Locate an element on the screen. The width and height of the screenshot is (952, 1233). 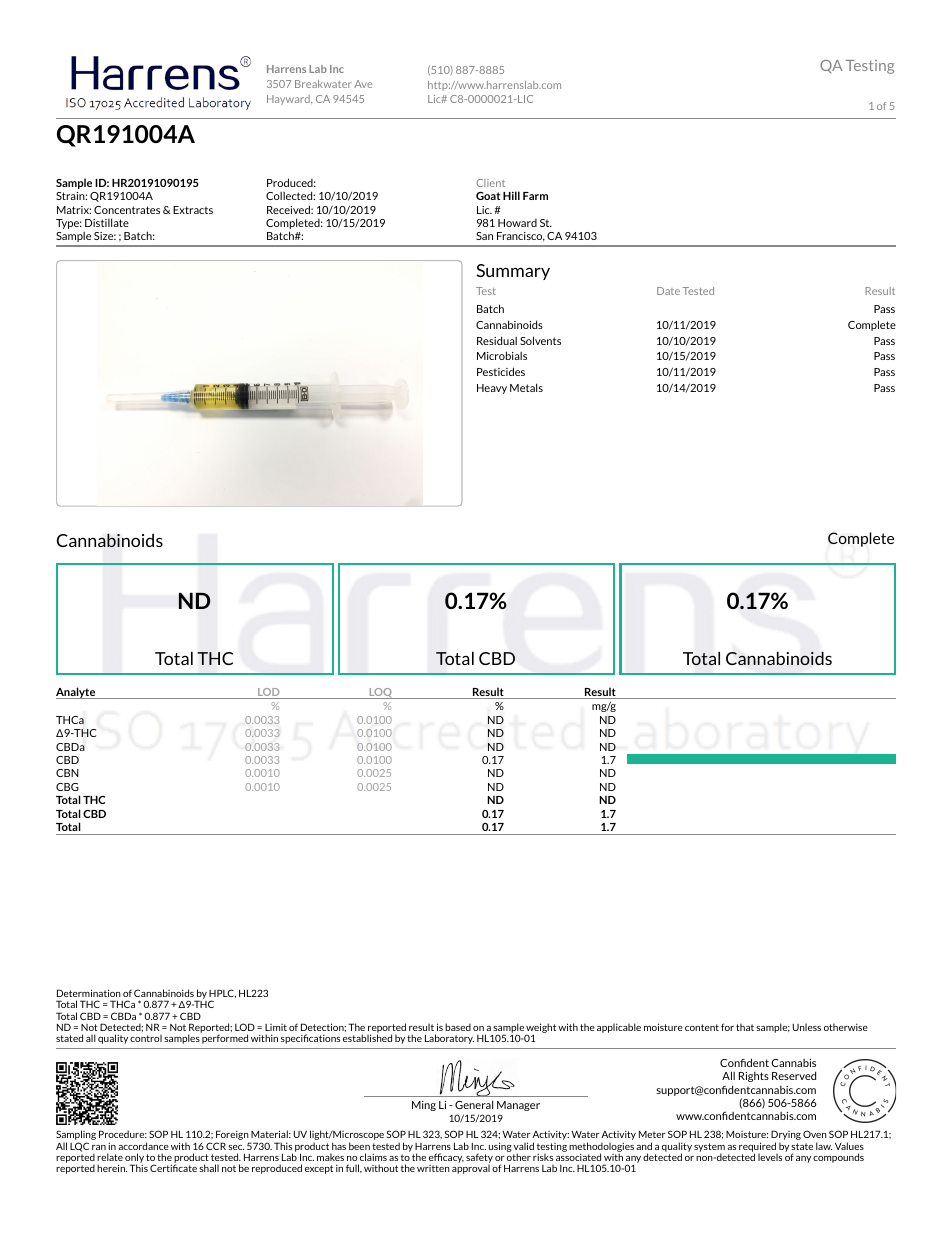
required is located at coordinates (758, 1148).
